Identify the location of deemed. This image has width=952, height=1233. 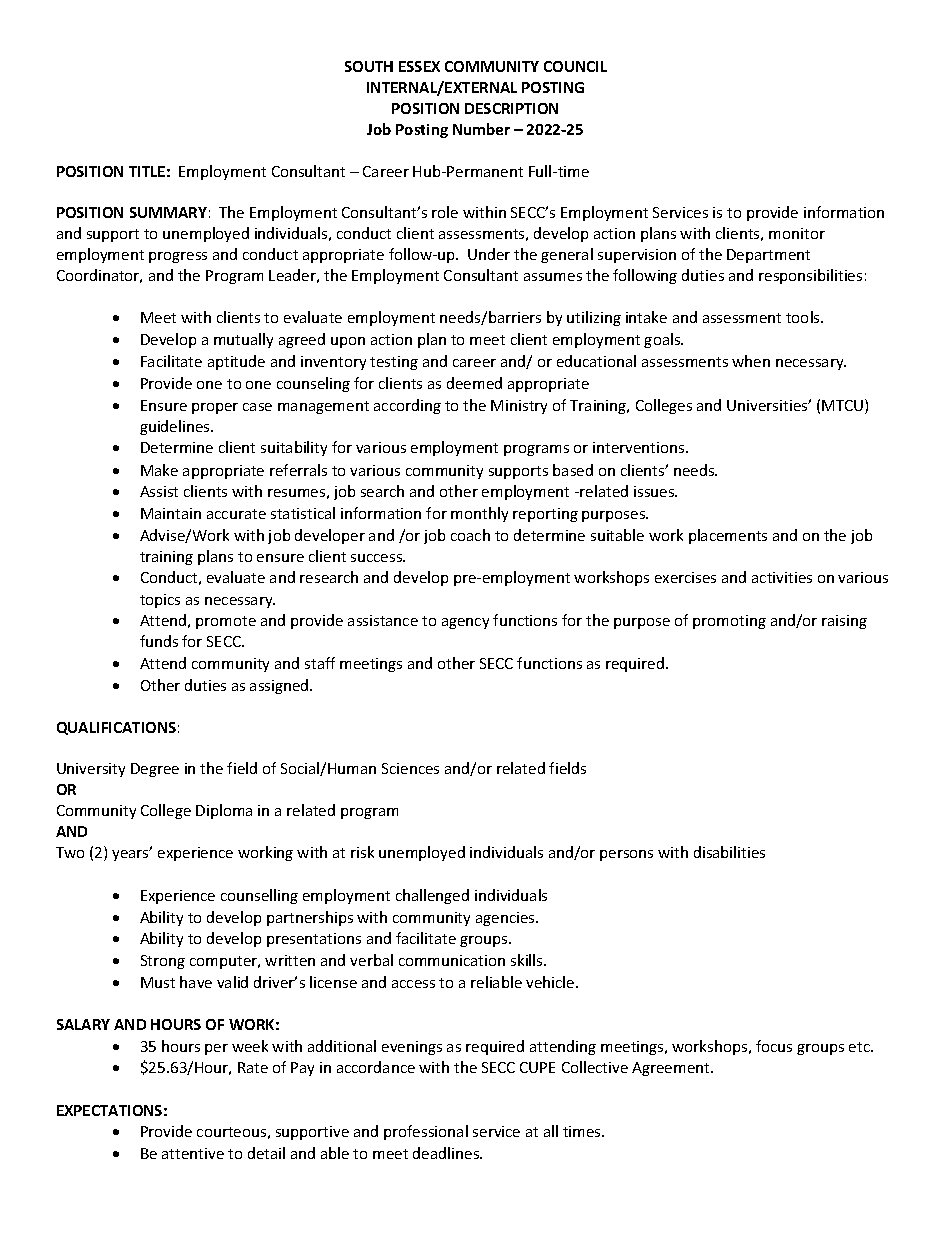
(474, 383).
